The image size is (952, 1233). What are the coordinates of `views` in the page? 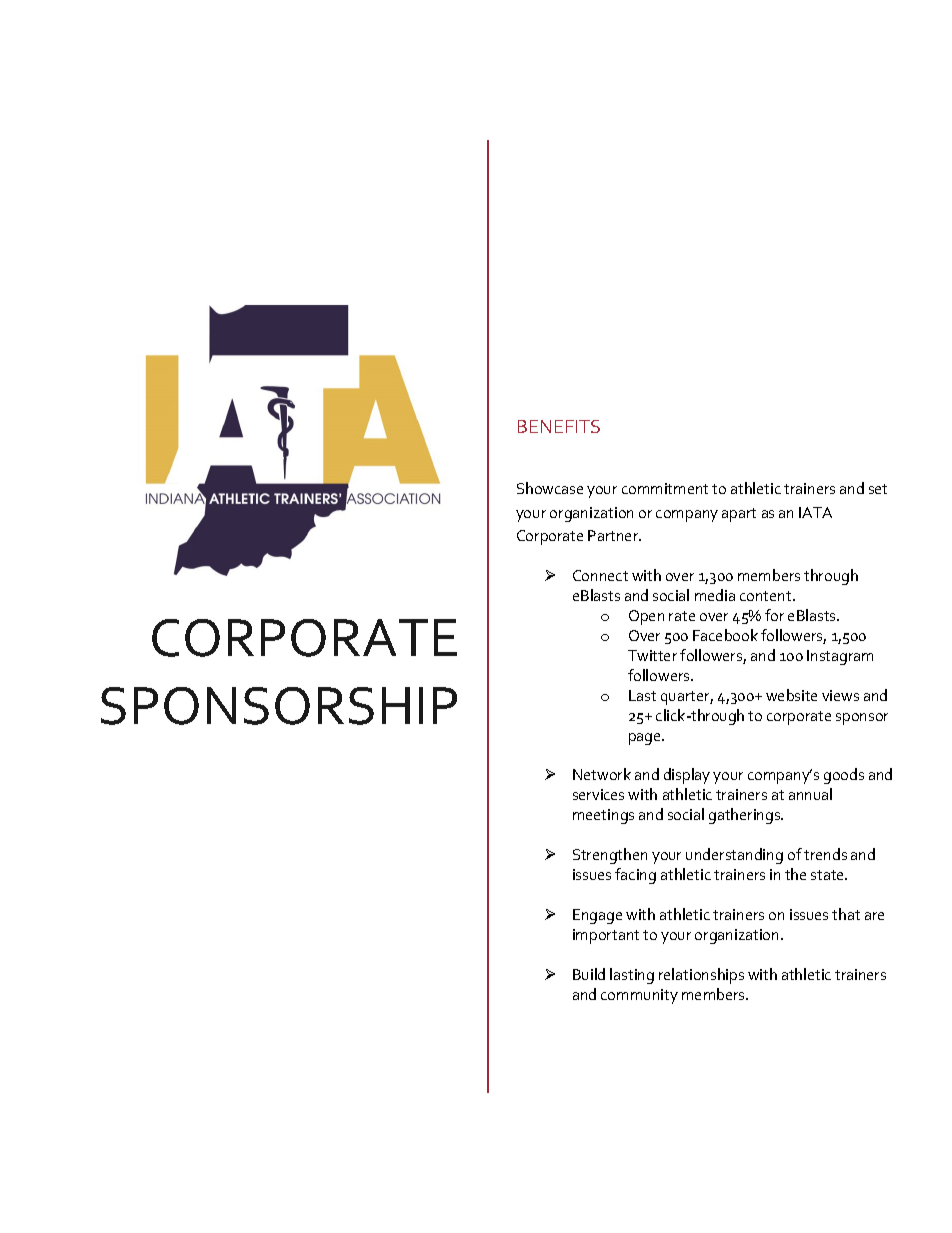 It's located at (840, 695).
